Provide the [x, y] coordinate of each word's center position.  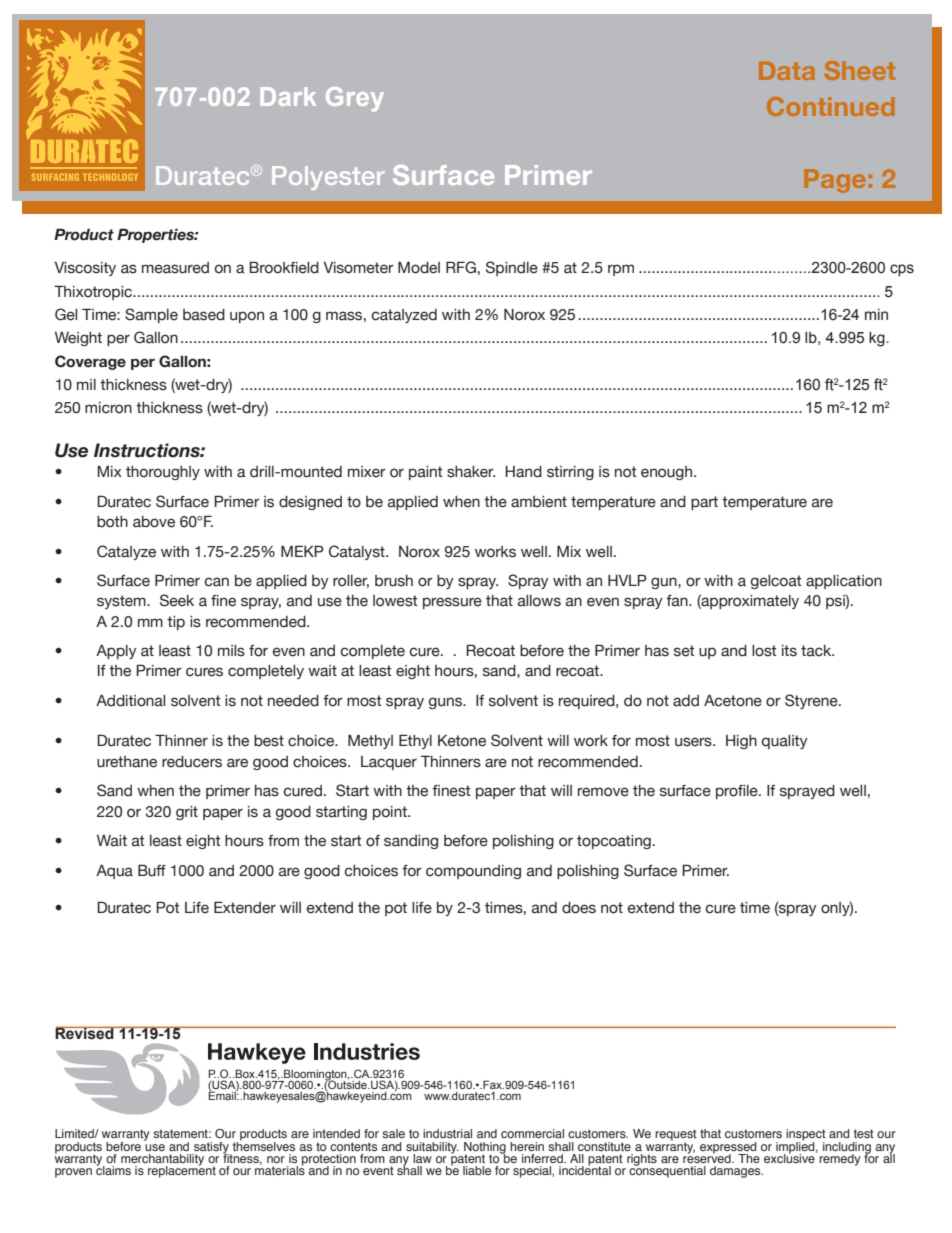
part [704, 503]
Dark [288, 96]
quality [785, 742]
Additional [130, 701]
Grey [355, 99]
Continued [831, 106]
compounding [473, 872]
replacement [182, 1171]
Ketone [462, 741]
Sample [151, 315]
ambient [539, 502]
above [154, 522]
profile [738, 792]
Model [419, 268]
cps [902, 270]
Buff [152, 870]
